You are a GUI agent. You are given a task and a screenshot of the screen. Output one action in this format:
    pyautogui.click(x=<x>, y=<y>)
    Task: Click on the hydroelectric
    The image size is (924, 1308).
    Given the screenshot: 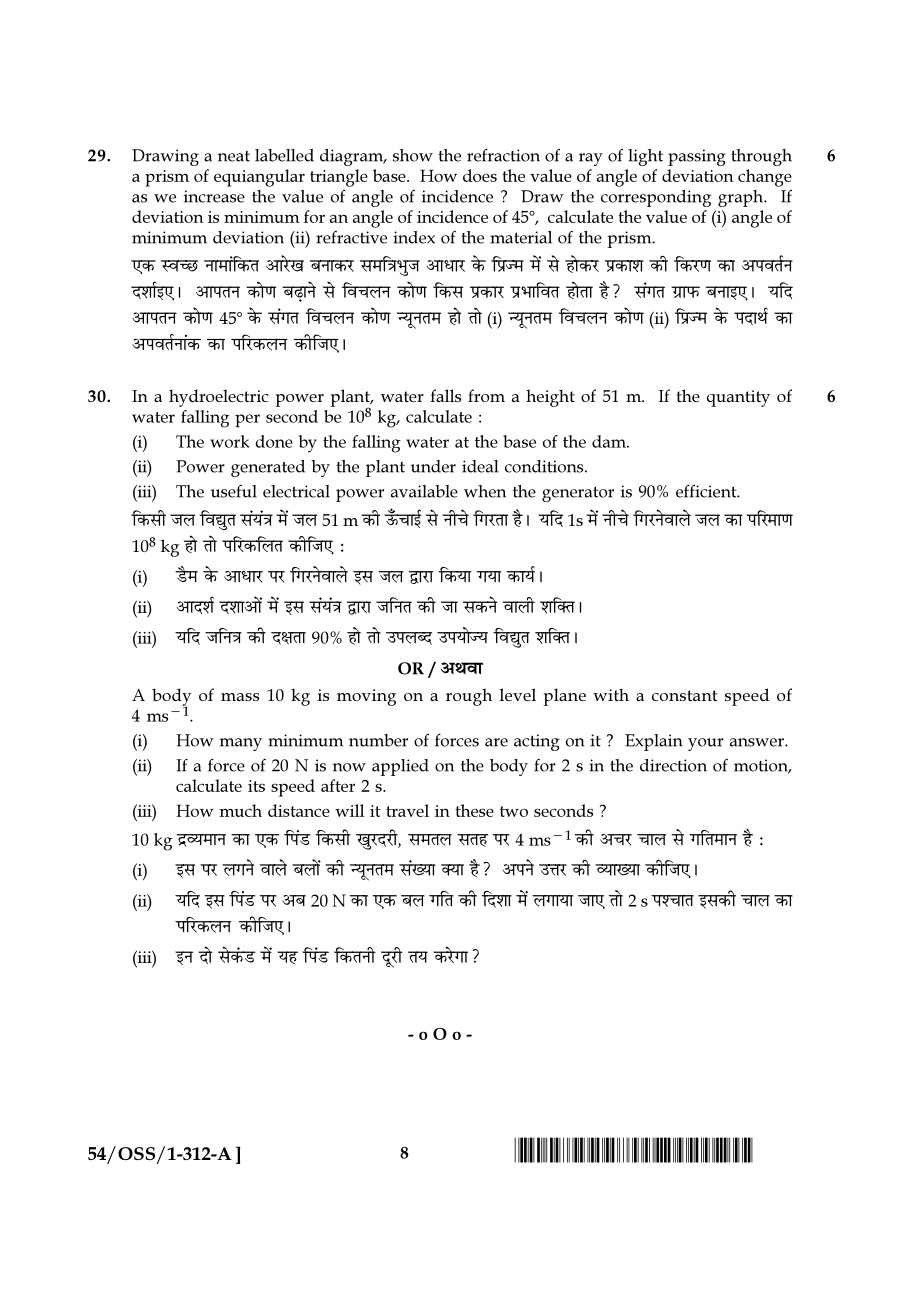 What is the action you would take?
    pyautogui.click(x=219, y=398)
